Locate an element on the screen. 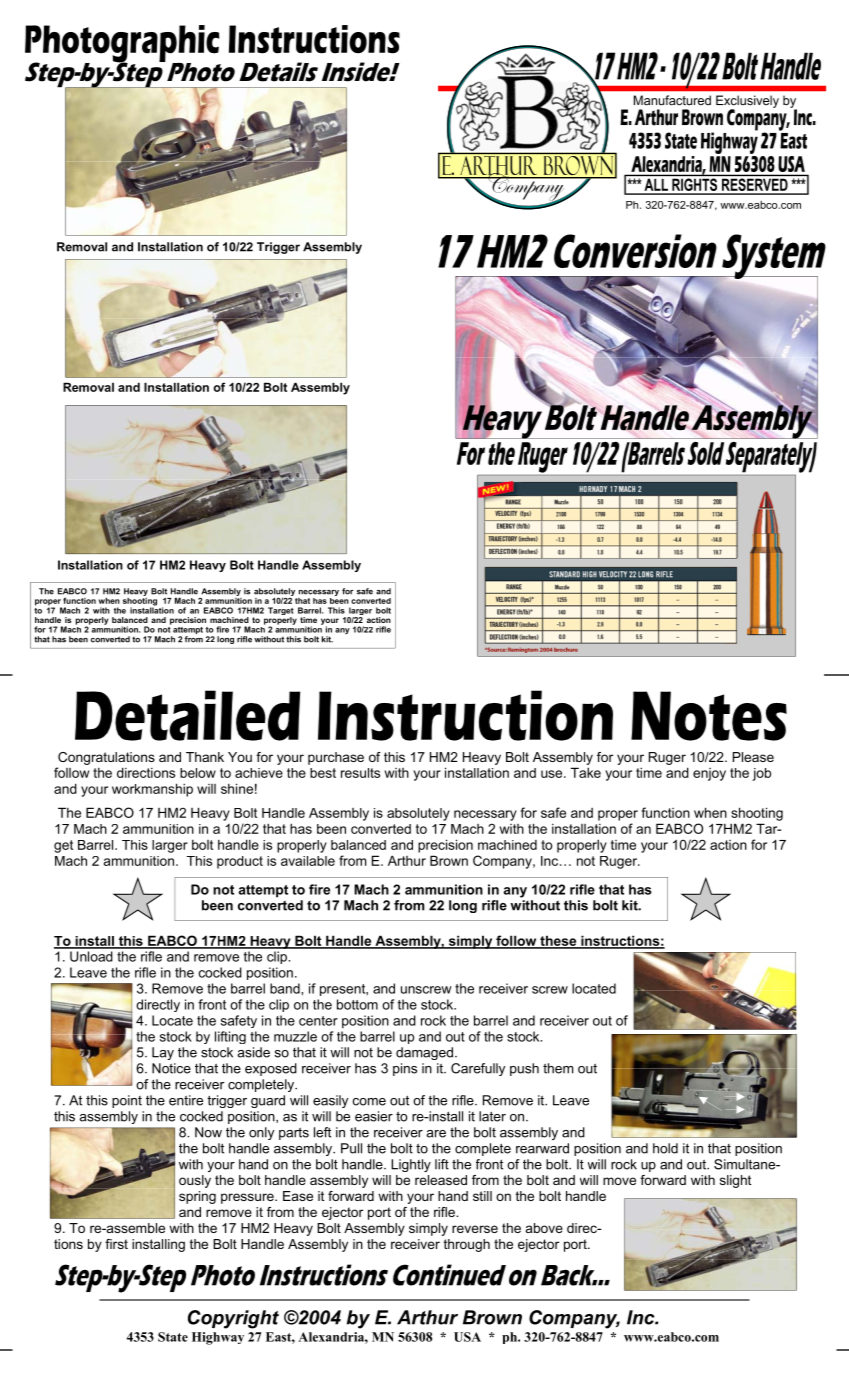  later is located at coordinates (492, 1116).
